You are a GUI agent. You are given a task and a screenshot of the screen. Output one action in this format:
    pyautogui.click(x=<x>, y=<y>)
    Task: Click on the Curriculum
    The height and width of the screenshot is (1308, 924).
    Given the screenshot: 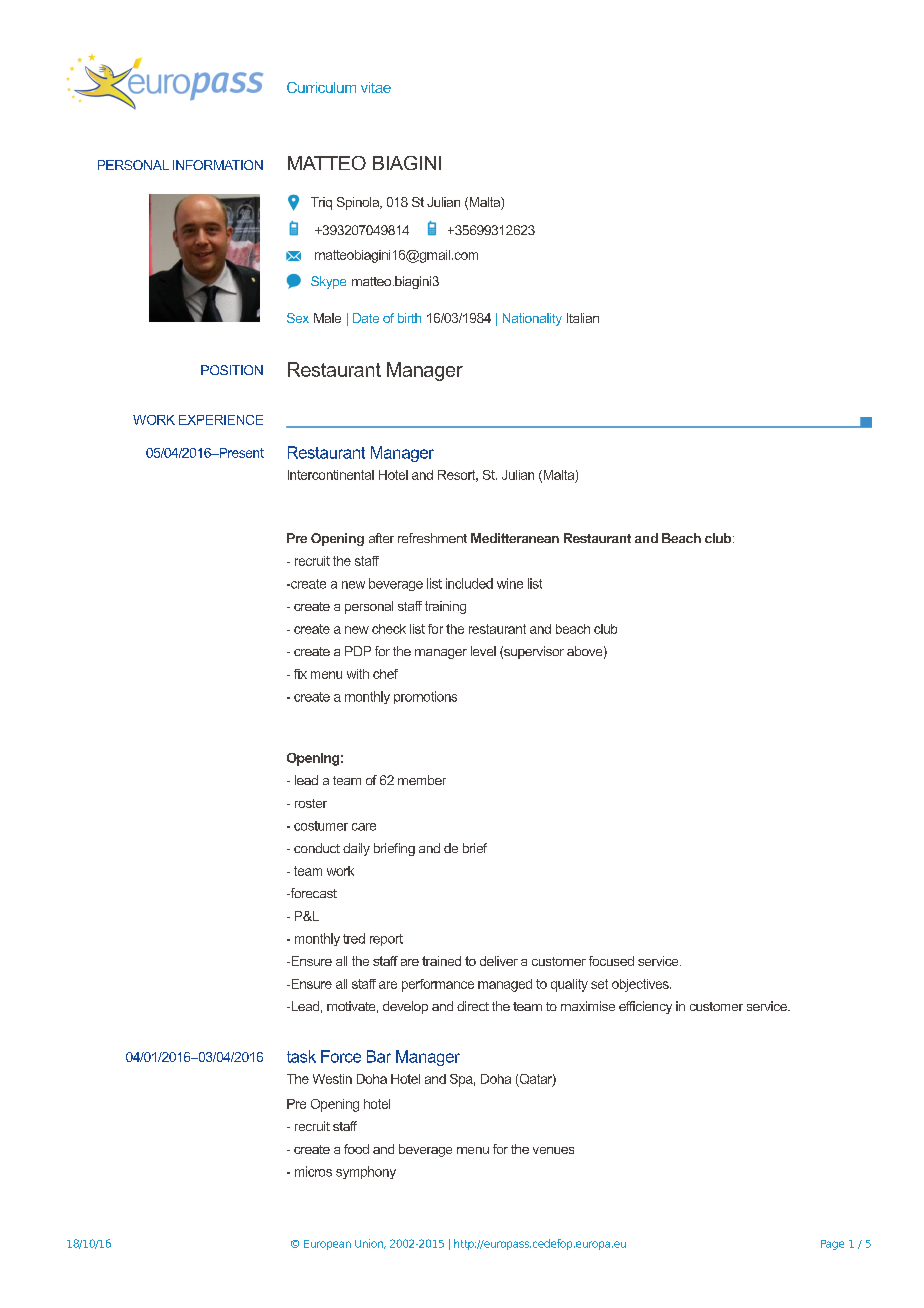 What is the action you would take?
    pyautogui.click(x=321, y=87)
